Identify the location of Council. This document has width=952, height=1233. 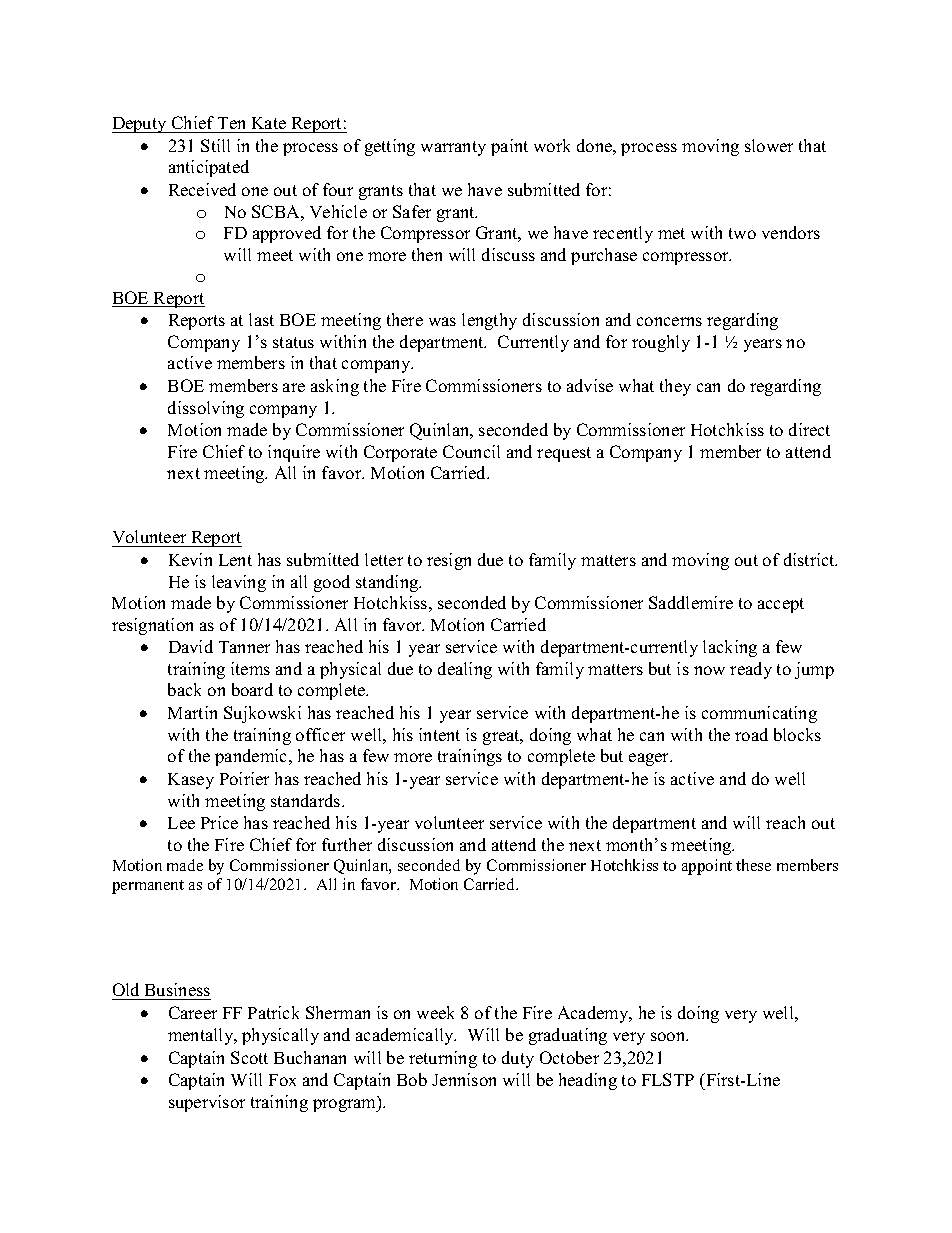
(471, 451).
